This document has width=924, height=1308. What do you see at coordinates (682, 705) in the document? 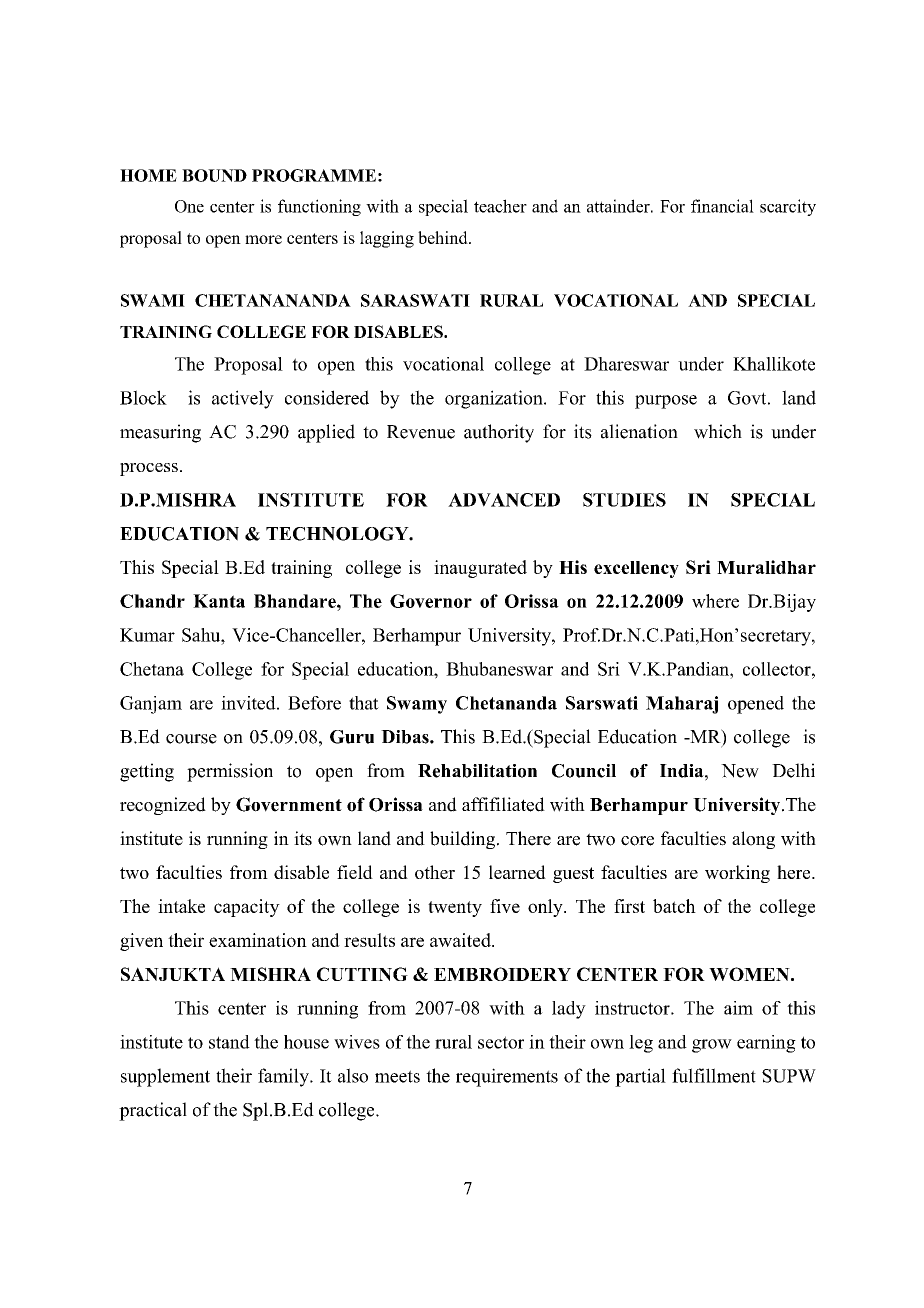
I see `Maharaj` at bounding box center [682, 705].
